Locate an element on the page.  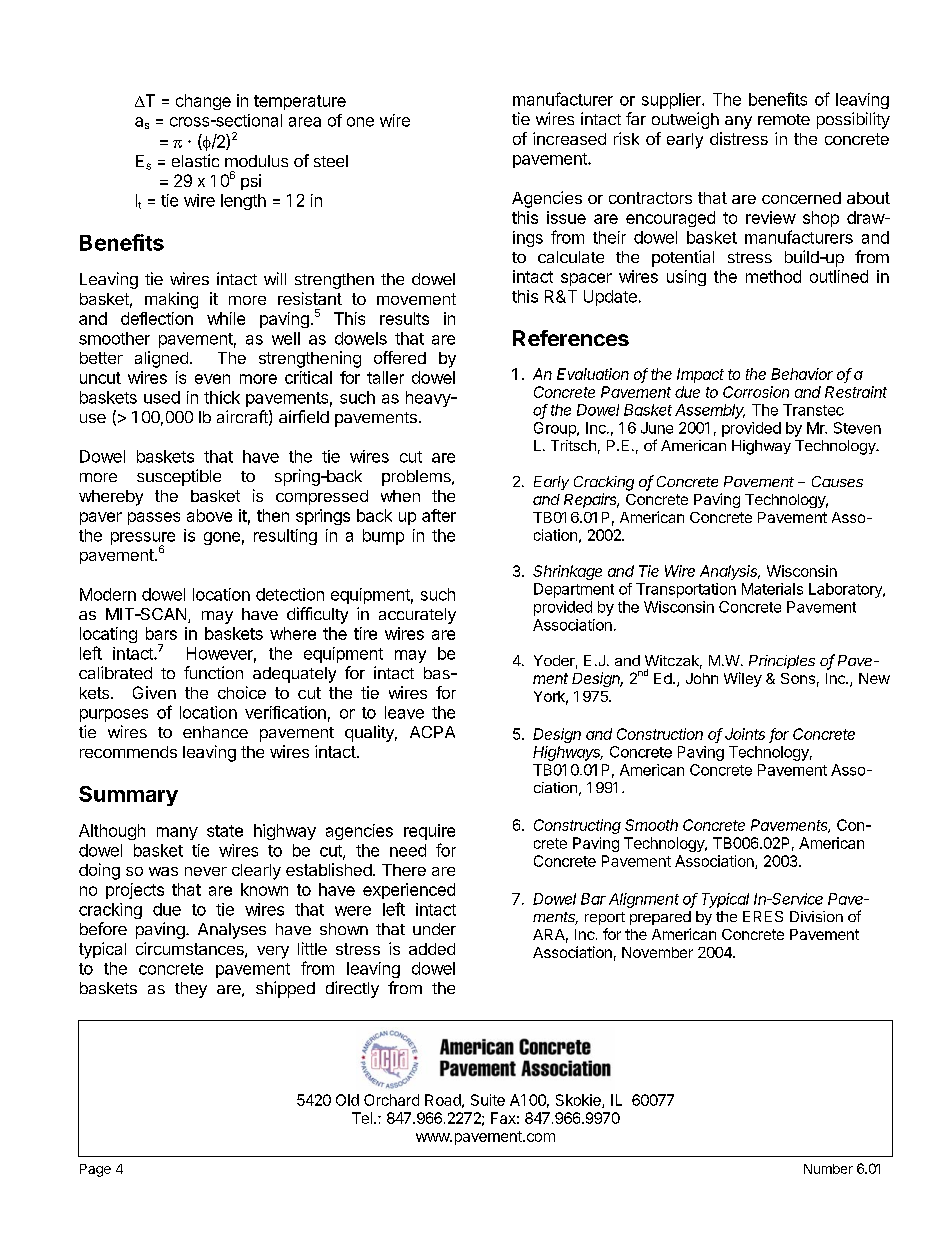
Page is located at coordinates (95, 1170).
